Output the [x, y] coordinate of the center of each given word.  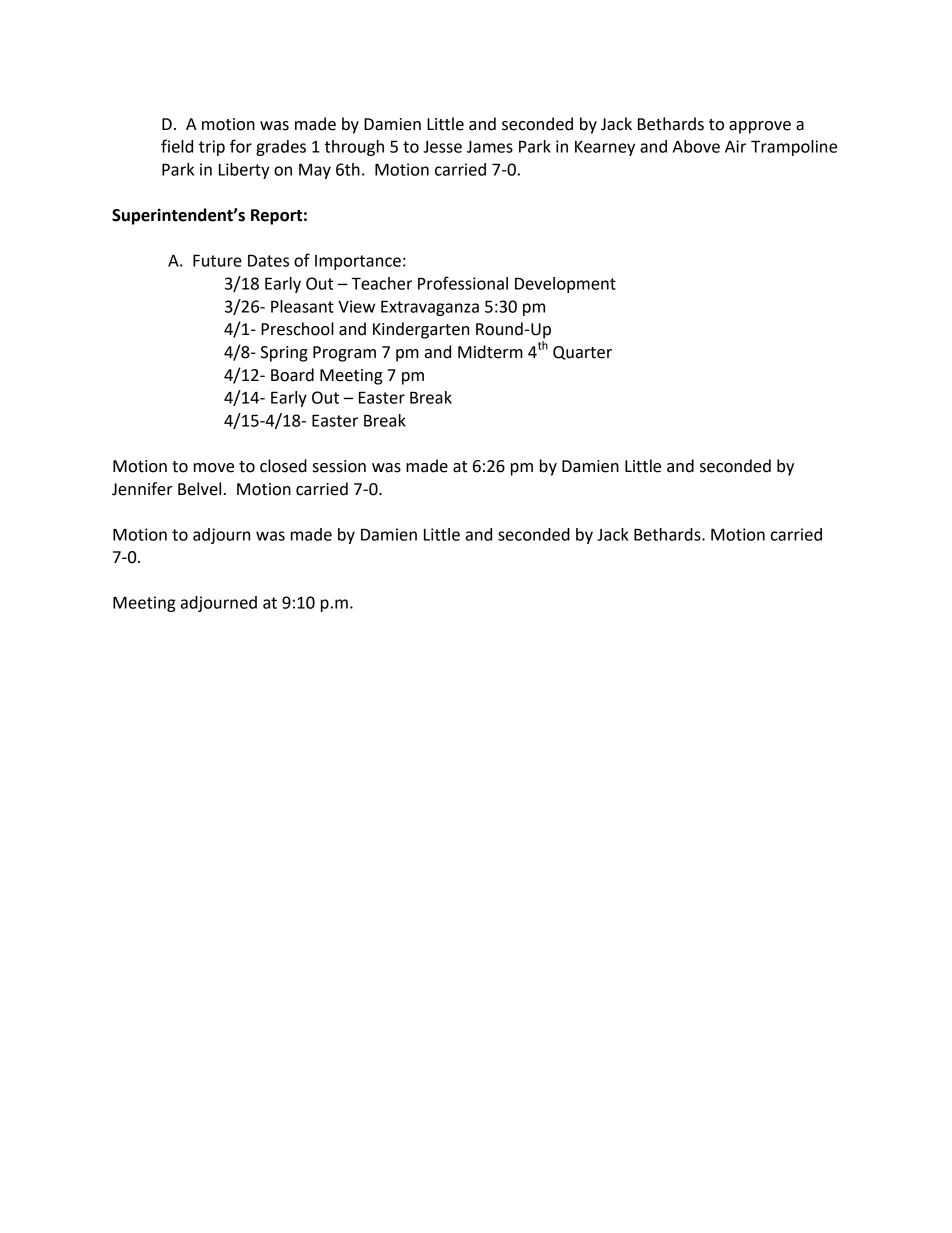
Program [344, 354]
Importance [358, 262]
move [214, 468]
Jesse [442, 147]
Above [696, 146]
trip [212, 148]
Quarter [582, 353]
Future [217, 260]
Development [565, 285]
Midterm [490, 352]
